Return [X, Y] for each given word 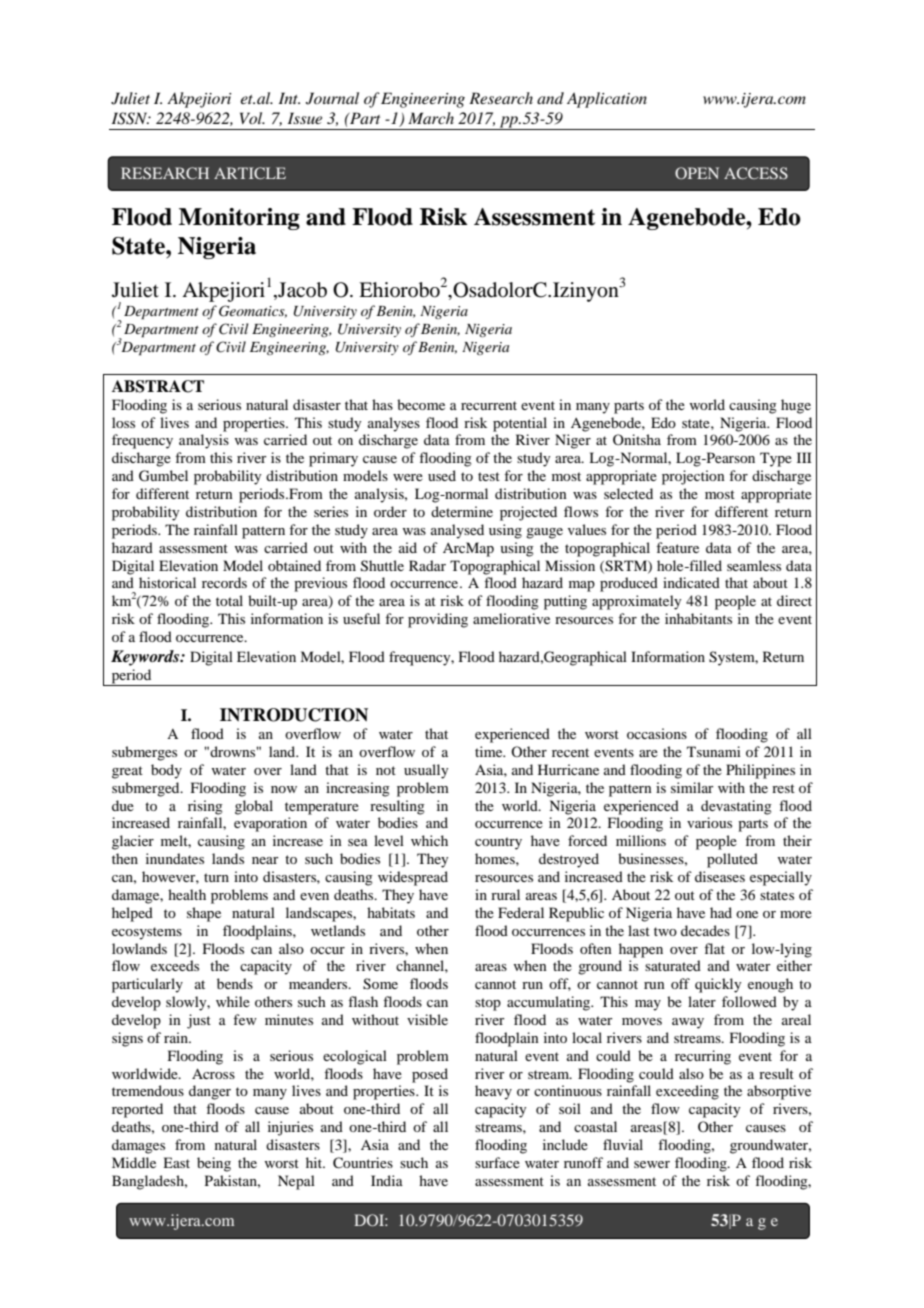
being [214, 1164]
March [431, 118]
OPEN [697, 173]
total [229, 600]
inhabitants [698, 618]
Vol [252, 118]
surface [497, 1162]
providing [438, 620]
